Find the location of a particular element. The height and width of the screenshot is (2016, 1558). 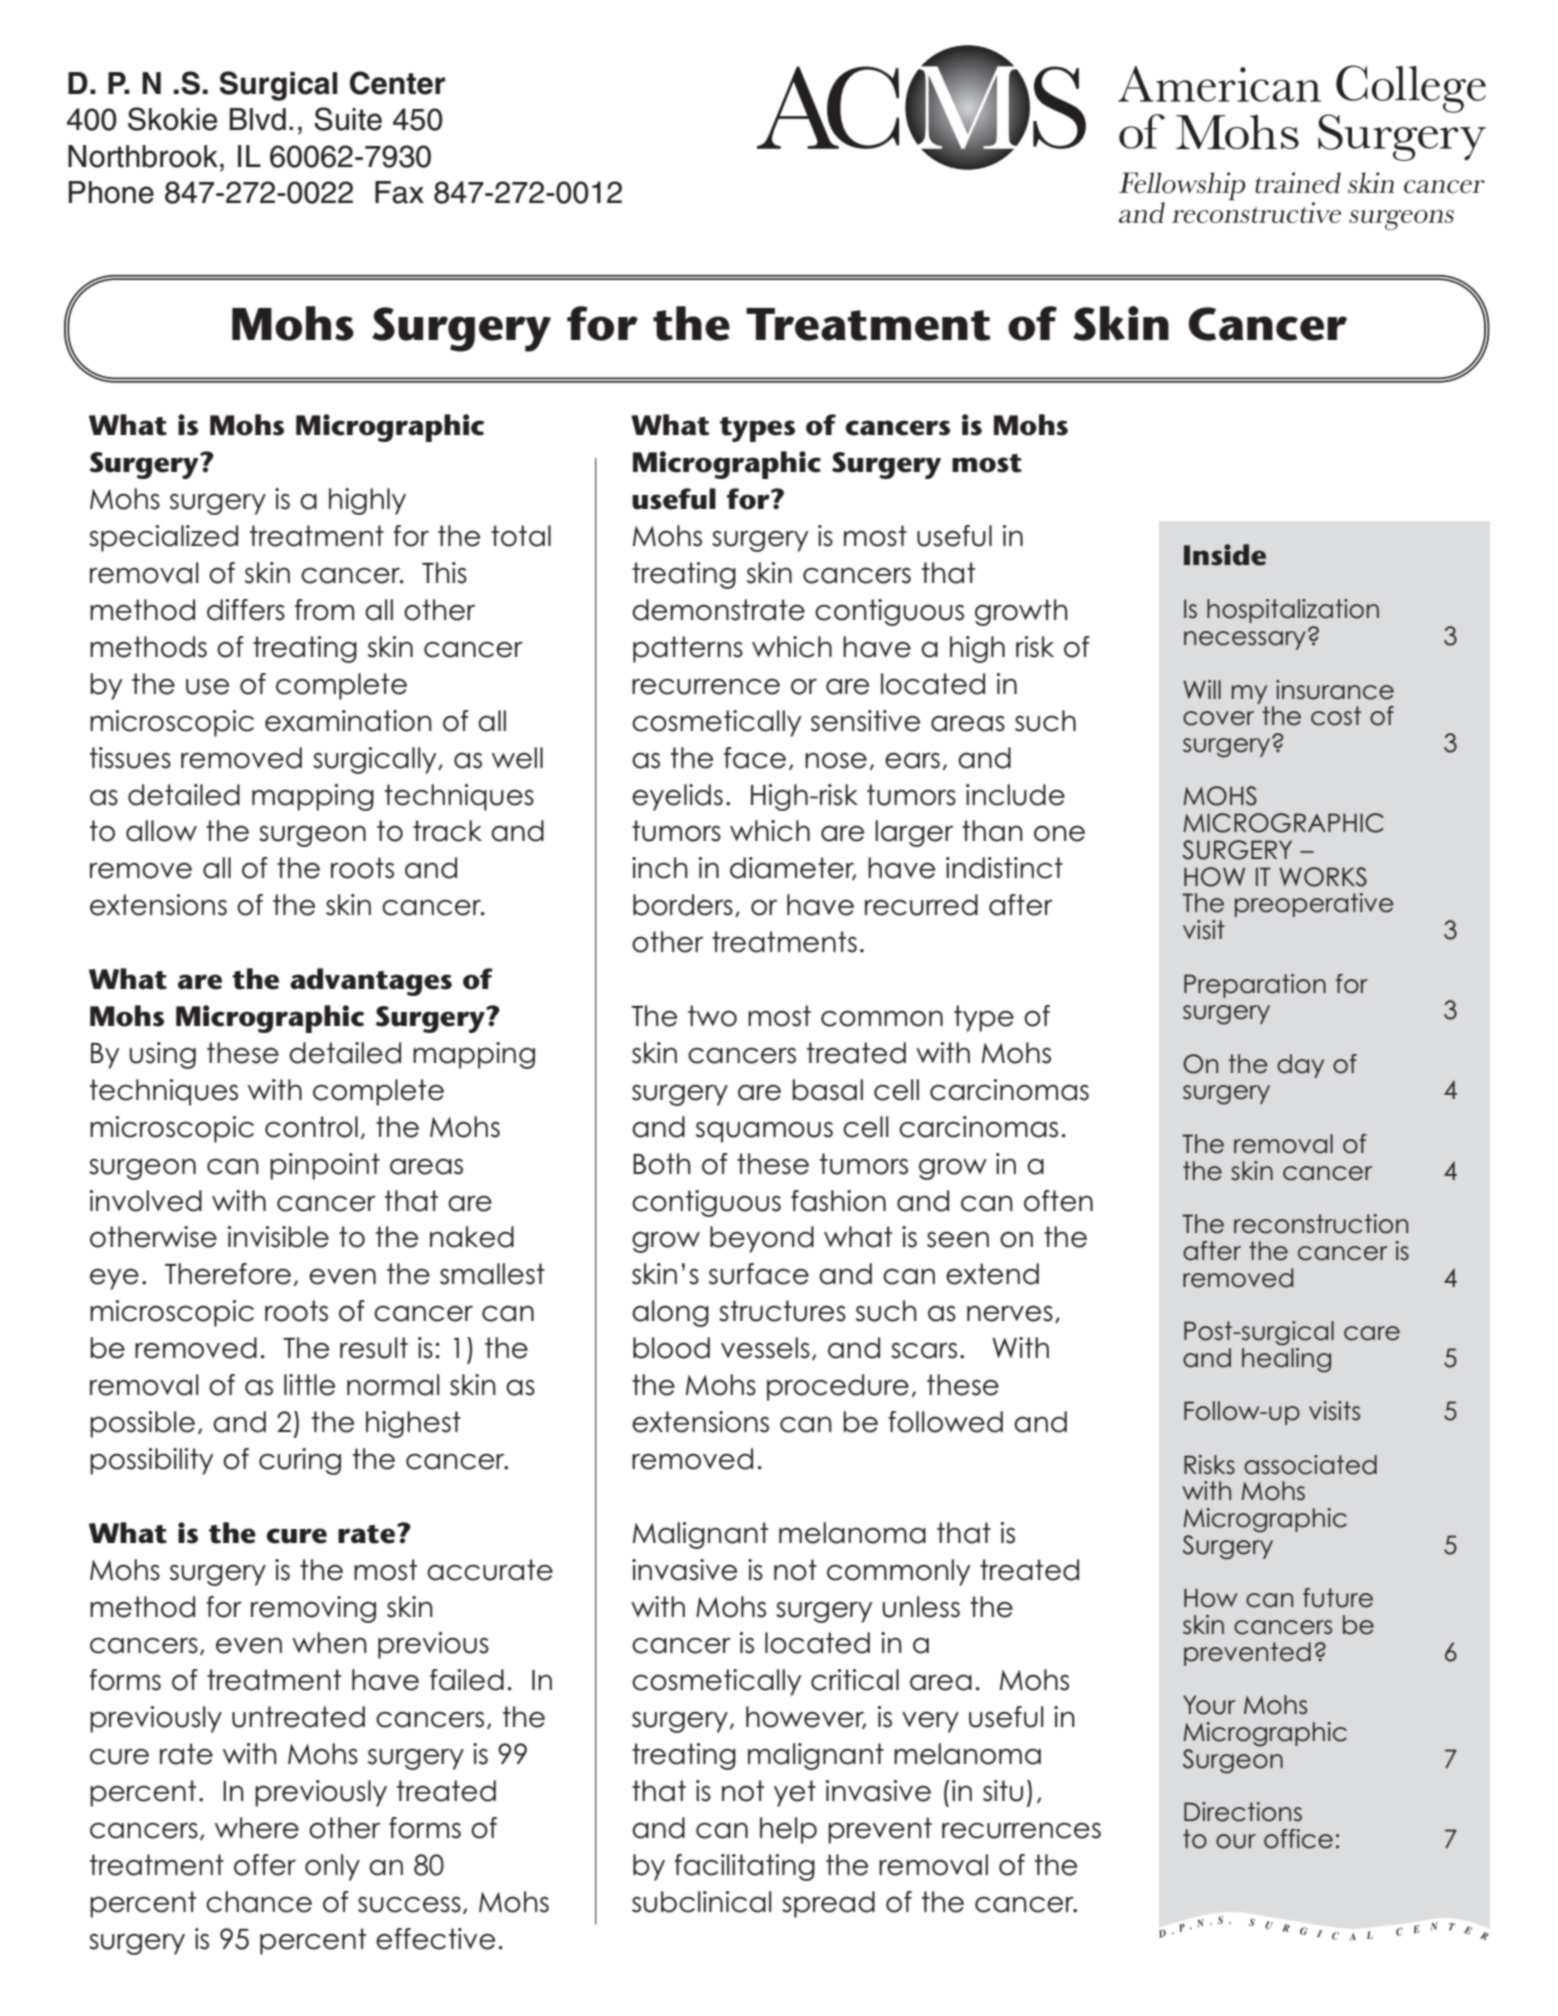

office is located at coordinates (1298, 1839).
